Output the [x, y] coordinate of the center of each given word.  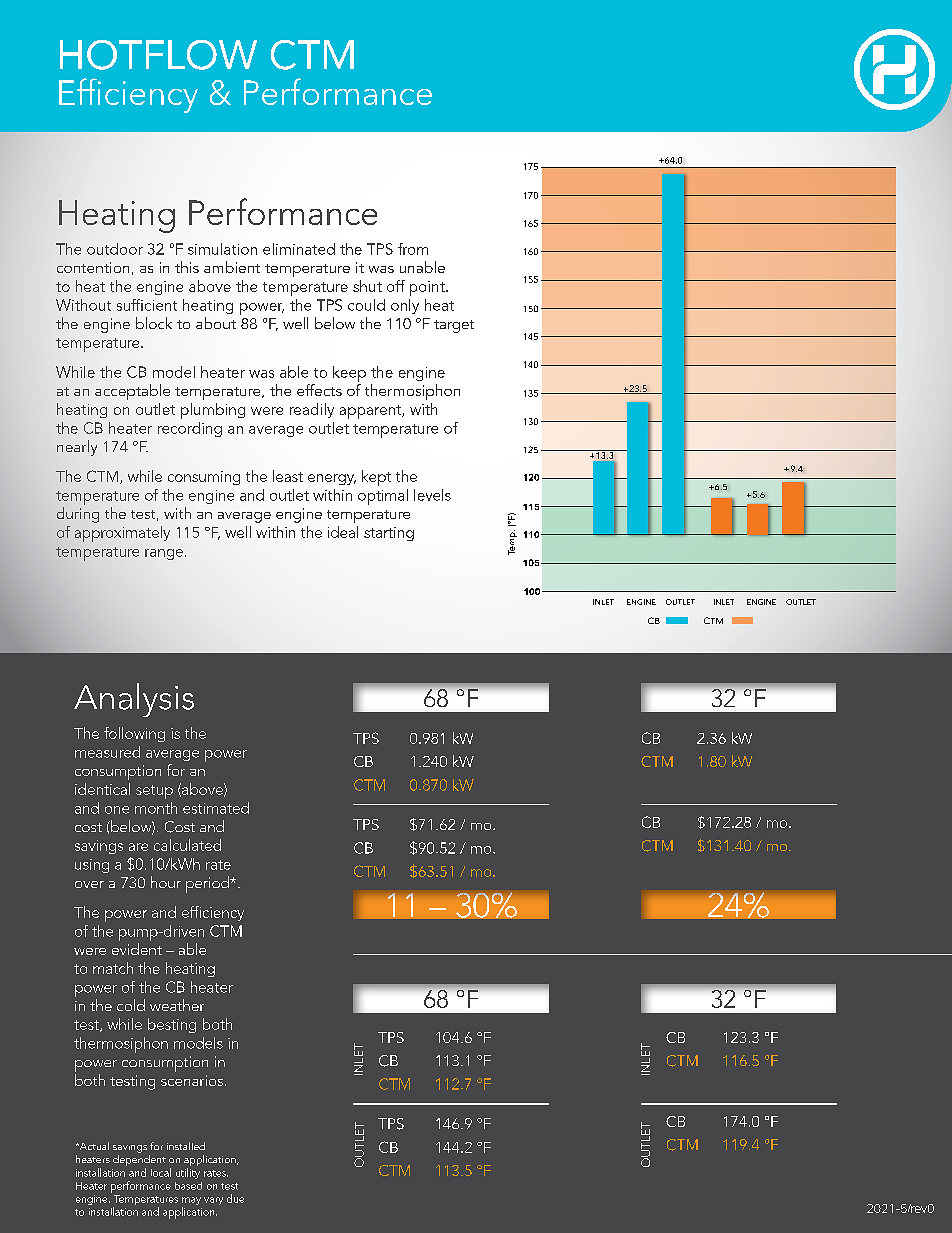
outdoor [115, 249]
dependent [139, 1162]
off [396, 286]
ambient [232, 267]
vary [213, 1201]
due [235, 1198]
